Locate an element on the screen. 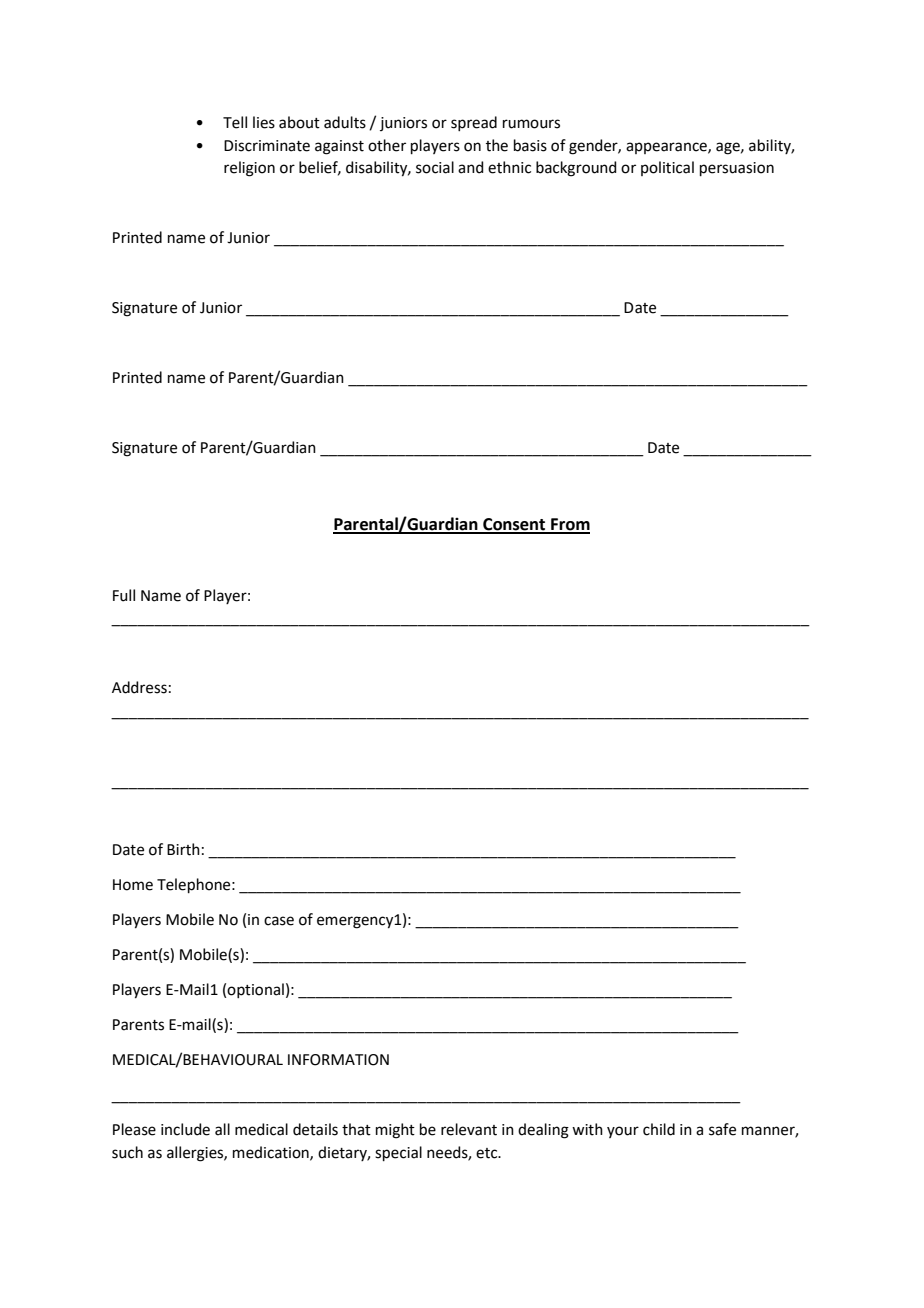  political is located at coordinates (667, 168).
